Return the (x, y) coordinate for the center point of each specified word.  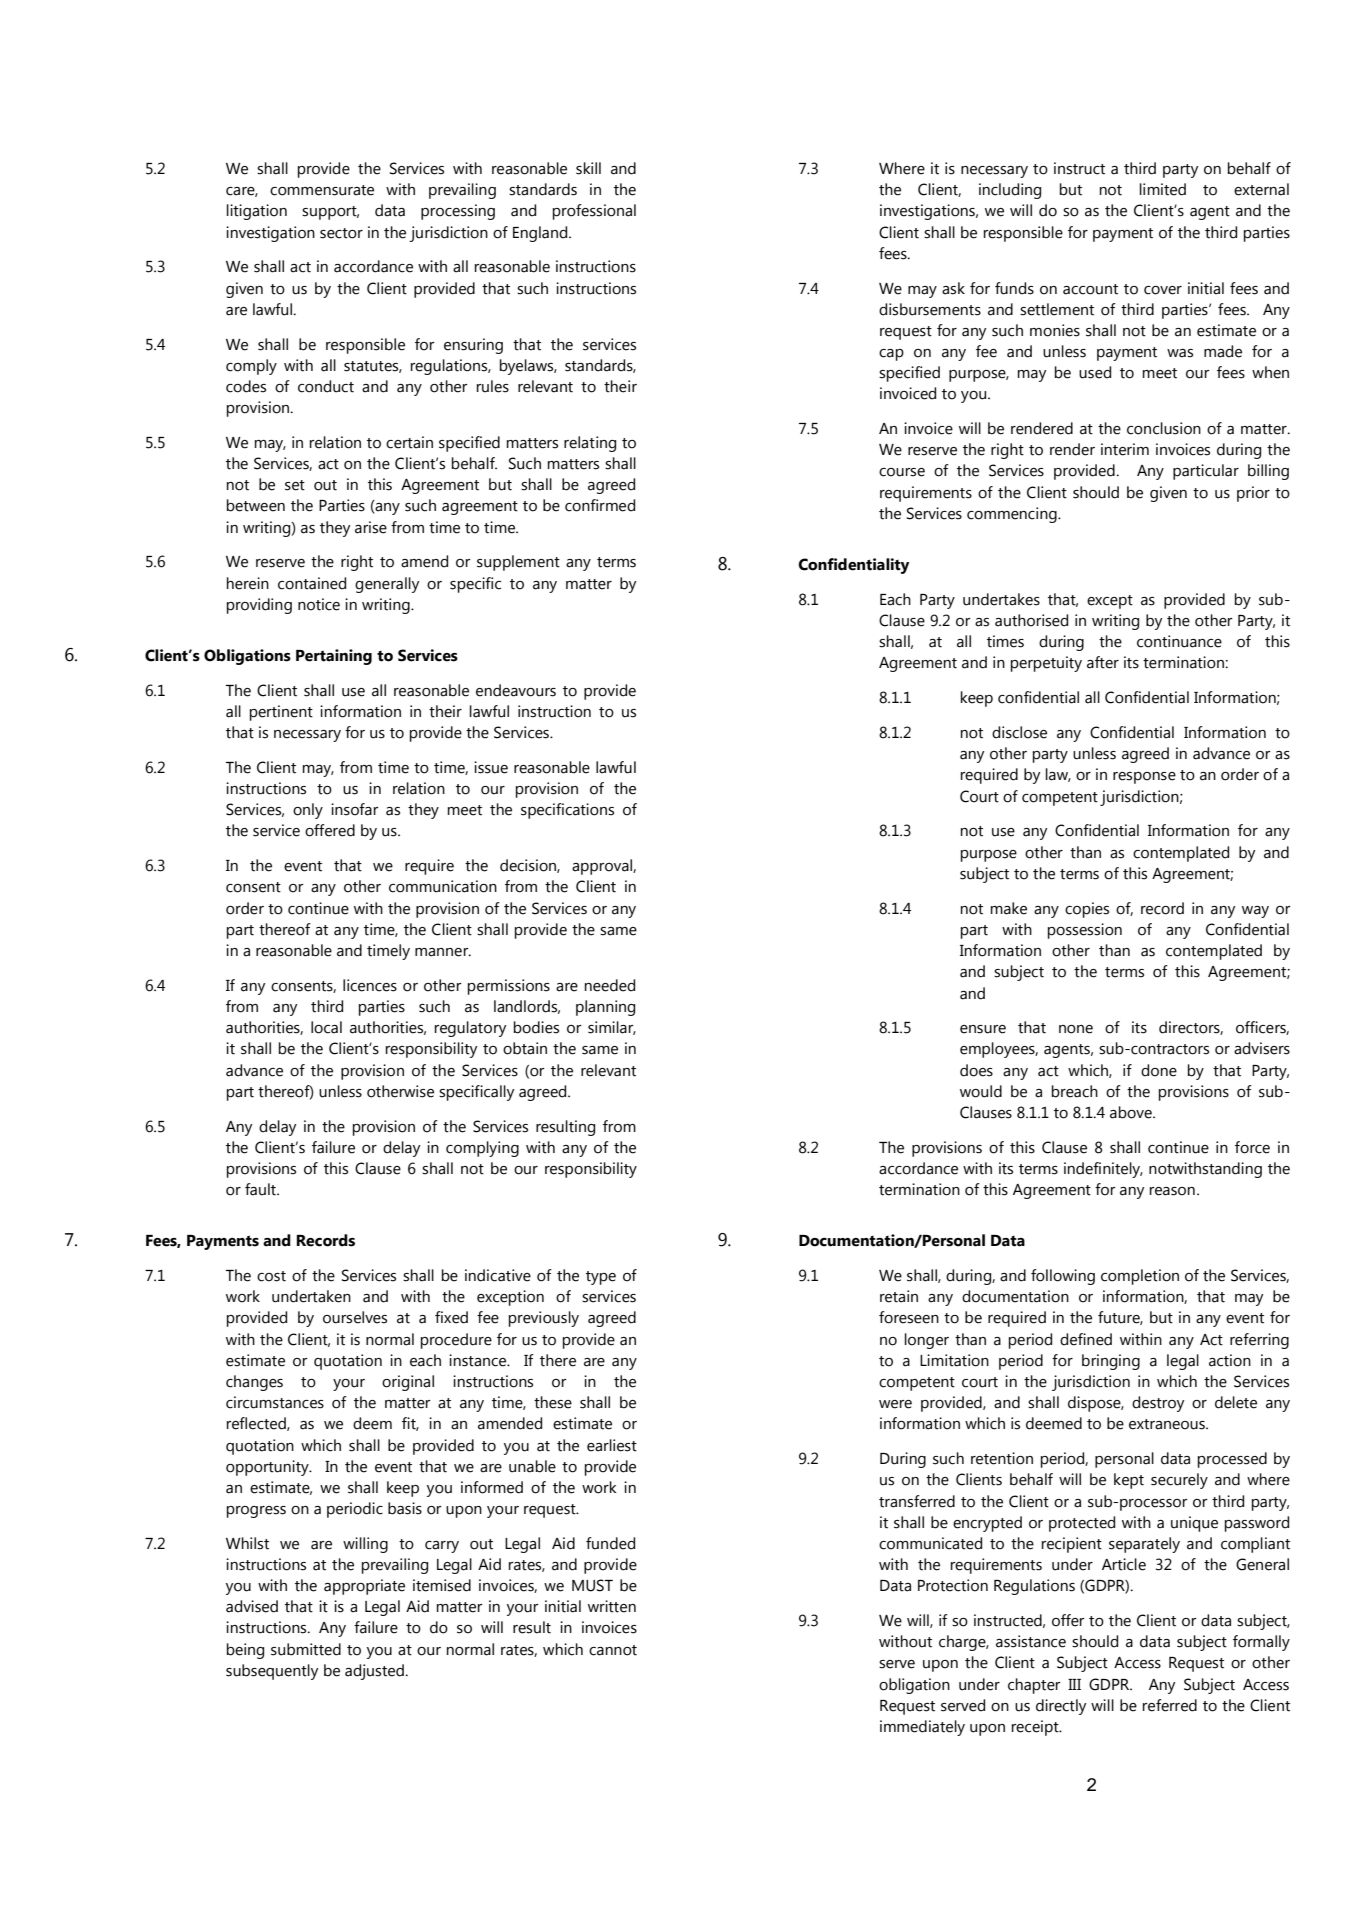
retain (899, 1296)
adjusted (375, 1672)
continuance (1179, 641)
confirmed (600, 505)
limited (1163, 189)
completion (1140, 1277)
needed (610, 985)
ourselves (355, 1317)
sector (341, 233)
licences (370, 985)
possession (1085, 931)
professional (594, 212)
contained (312, 583)
